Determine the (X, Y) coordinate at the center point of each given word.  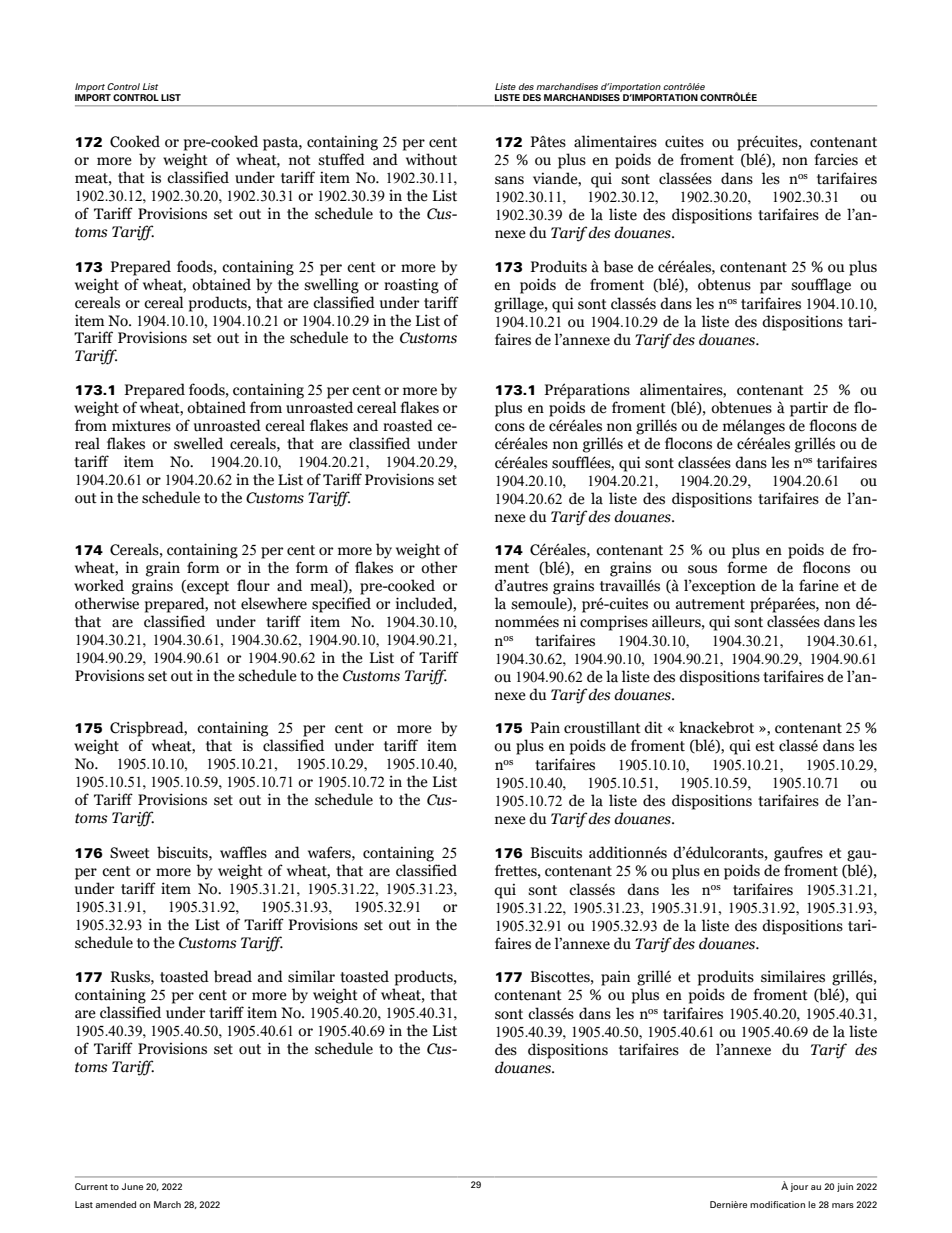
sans (509, 180)
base (618, 266)
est (765, 746)
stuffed (341, 159)
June (132, 1186)
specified (341, 605)
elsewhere (274, 603)
